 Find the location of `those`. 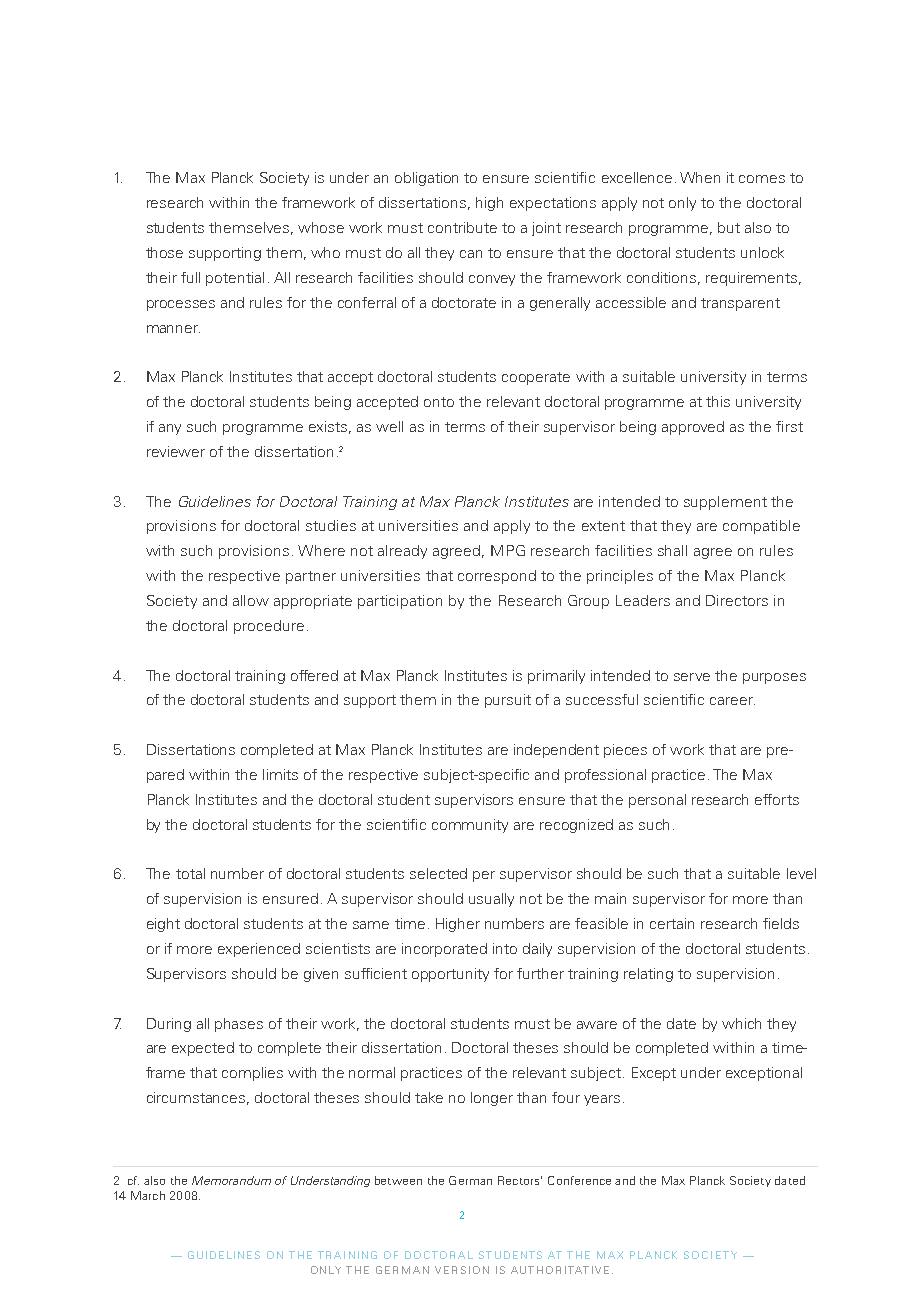

those is located at coordinates (164, 252).
